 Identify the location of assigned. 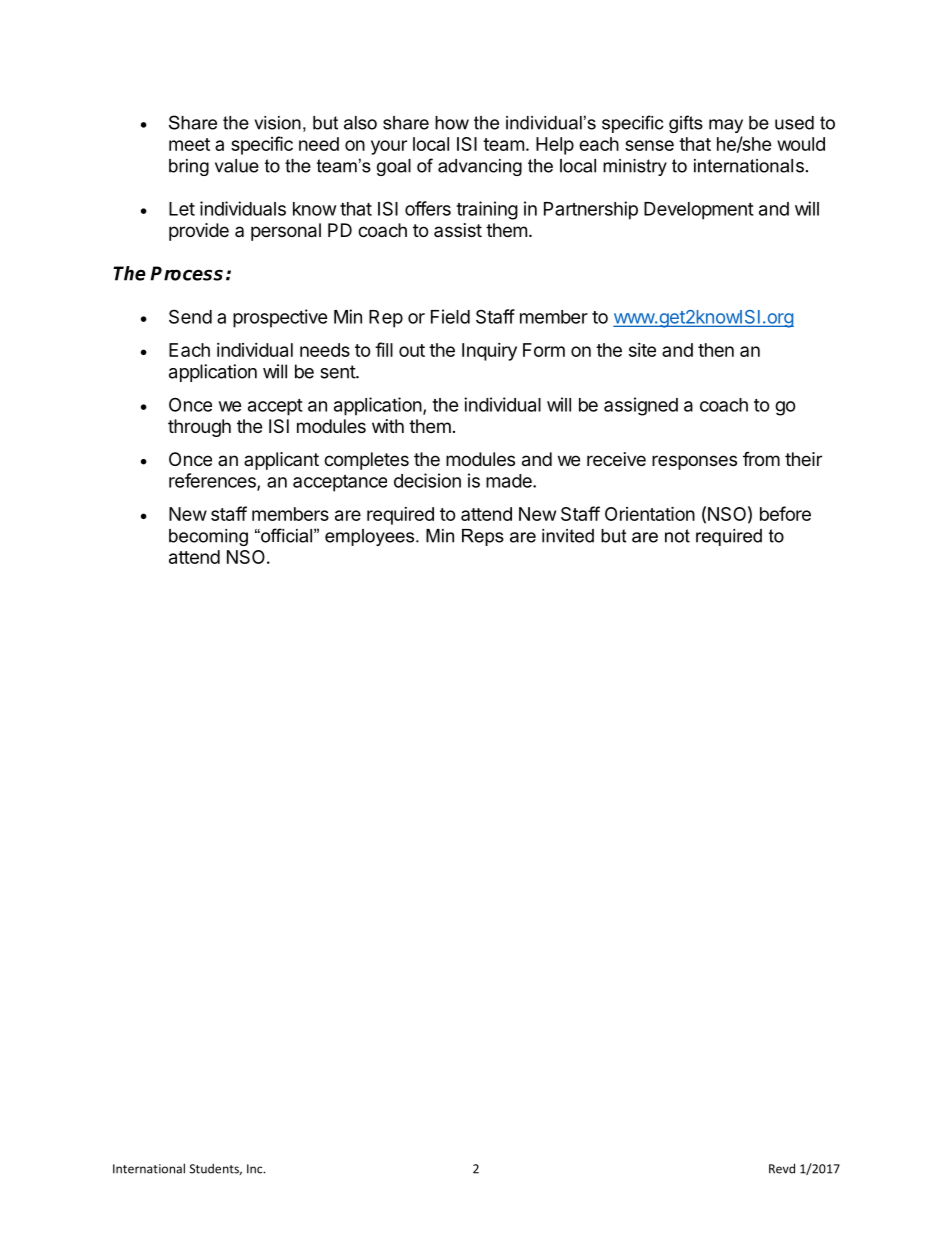
(641, 406).
